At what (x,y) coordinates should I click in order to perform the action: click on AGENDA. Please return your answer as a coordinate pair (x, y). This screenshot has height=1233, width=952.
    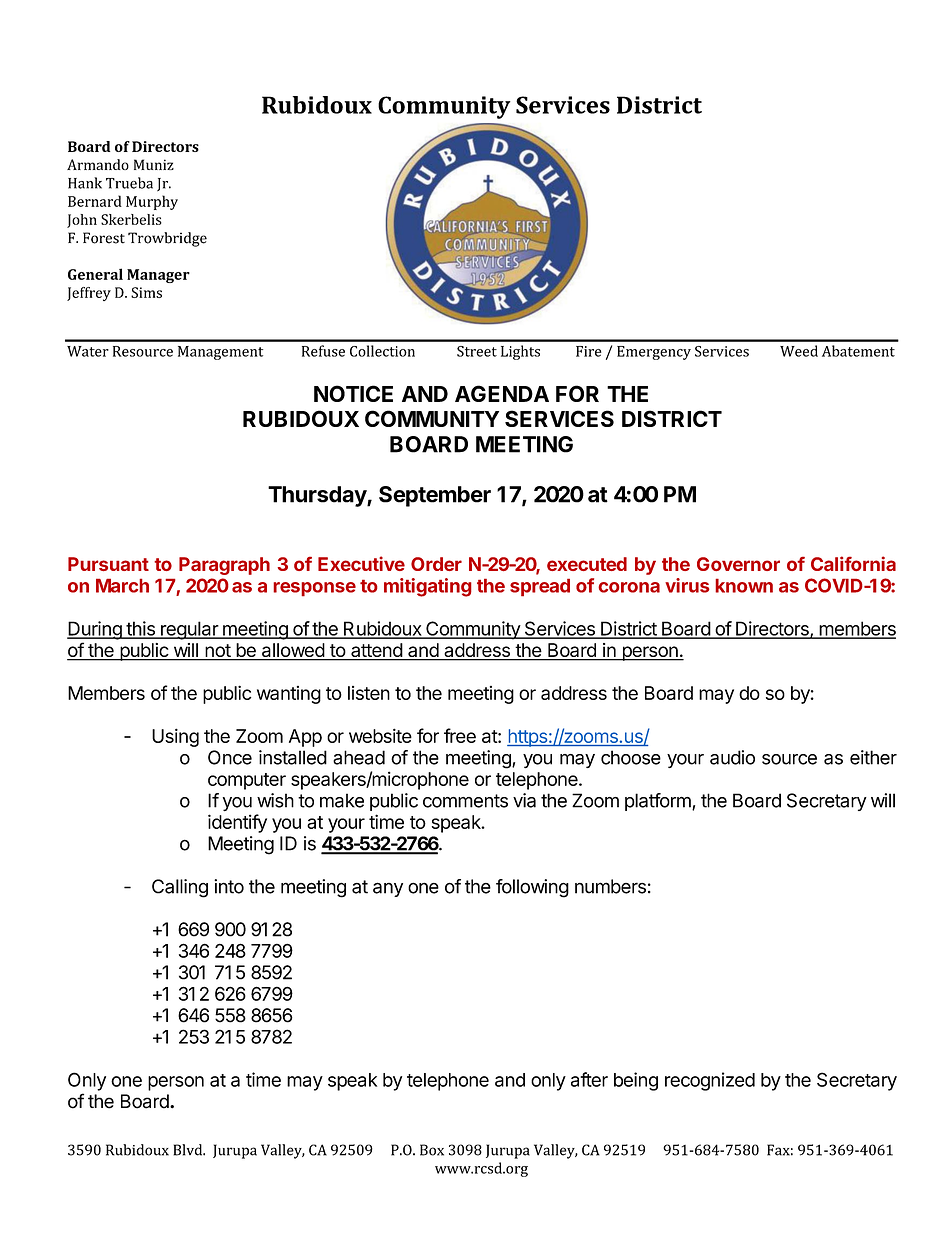
    Looking at the image, I should click on (502, 393).
